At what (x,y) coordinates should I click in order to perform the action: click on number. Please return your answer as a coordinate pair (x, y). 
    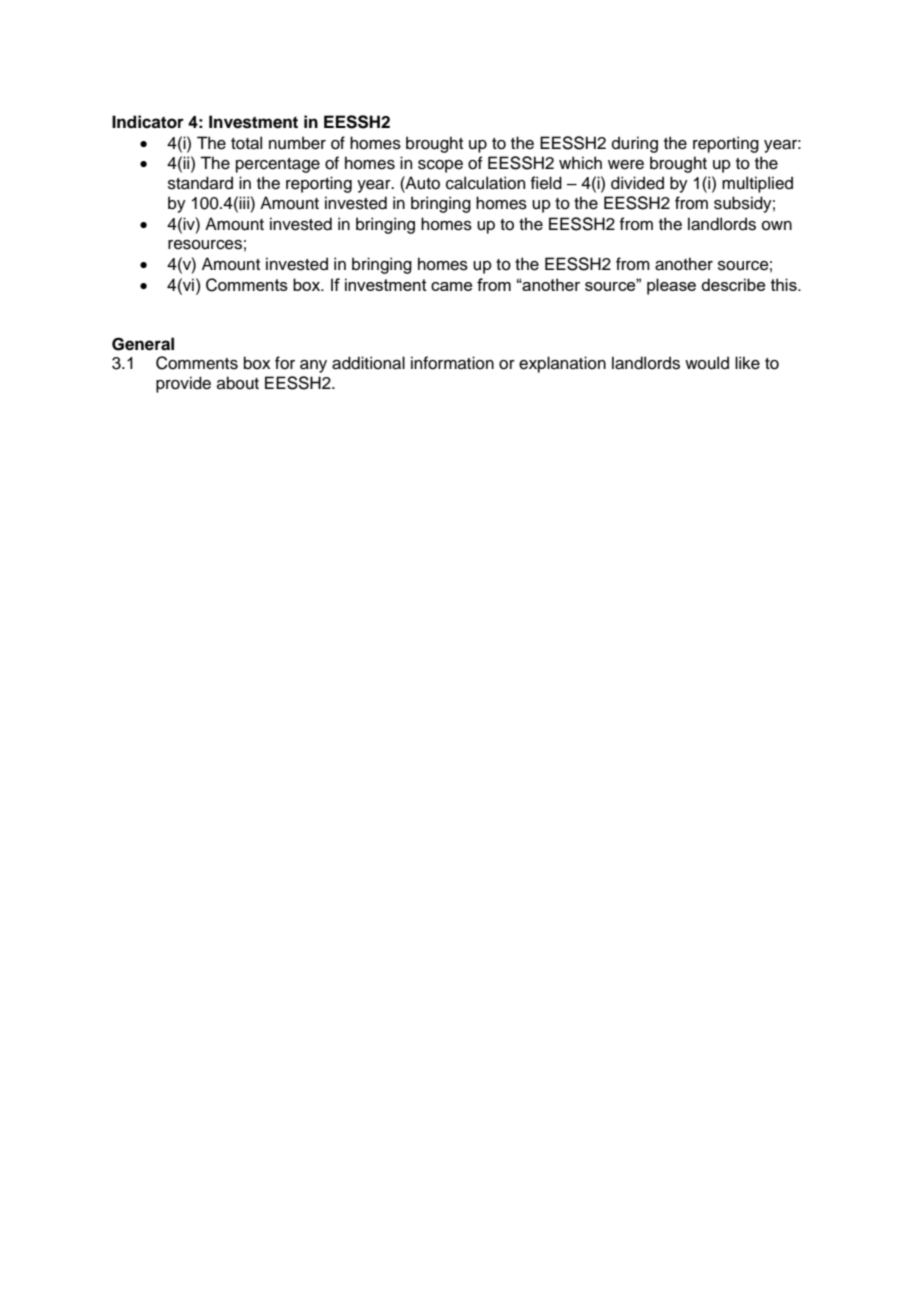
    Looking at the image, I should click on (297, 143).
